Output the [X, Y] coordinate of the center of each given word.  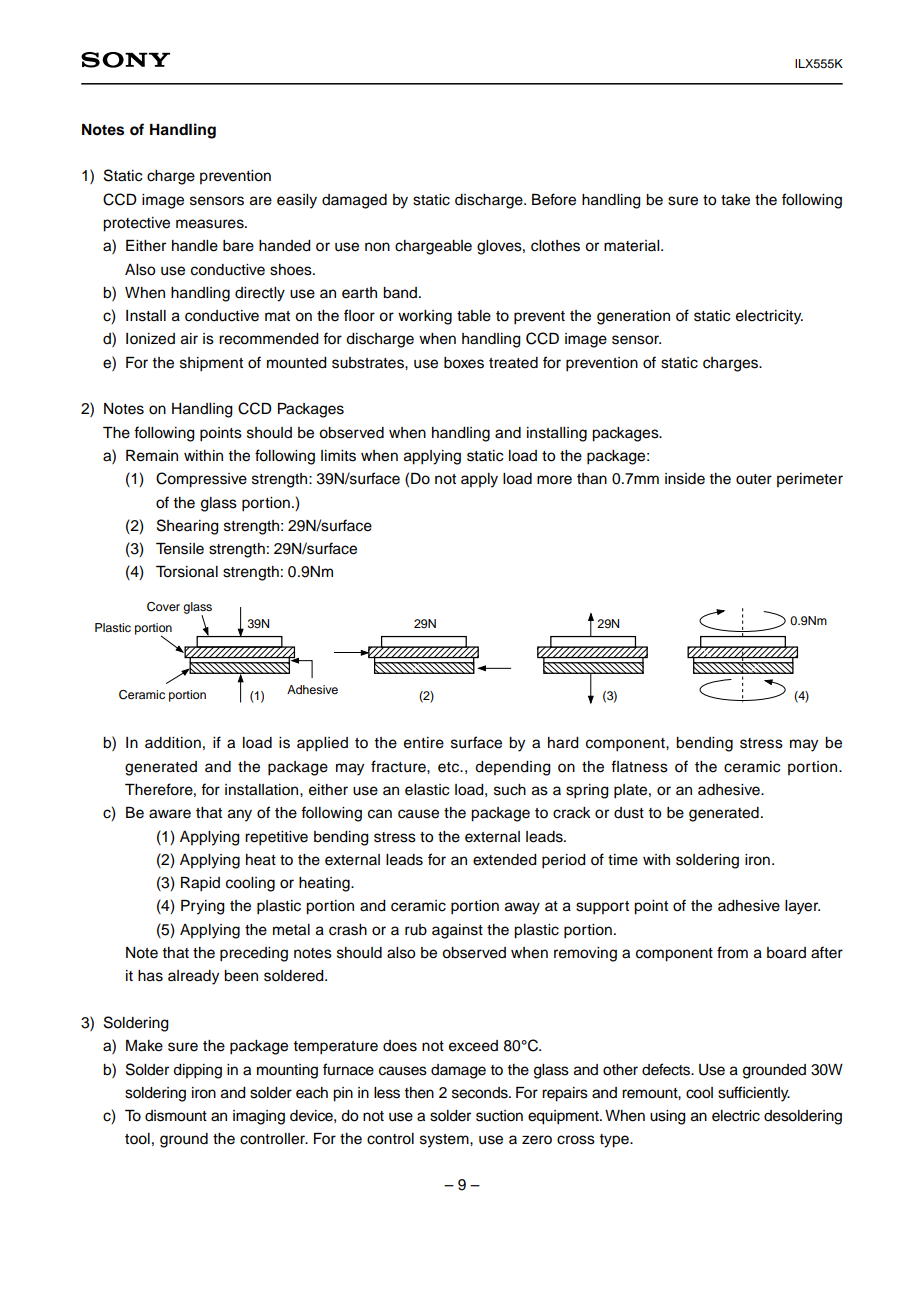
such [510, 790]
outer [754, 479]
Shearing [188, 527]
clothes [555, 246]
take [735, 200]
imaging [259, 1117]
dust [629, 813]
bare [238, 246]
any [240, 815]
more [554, 480]
